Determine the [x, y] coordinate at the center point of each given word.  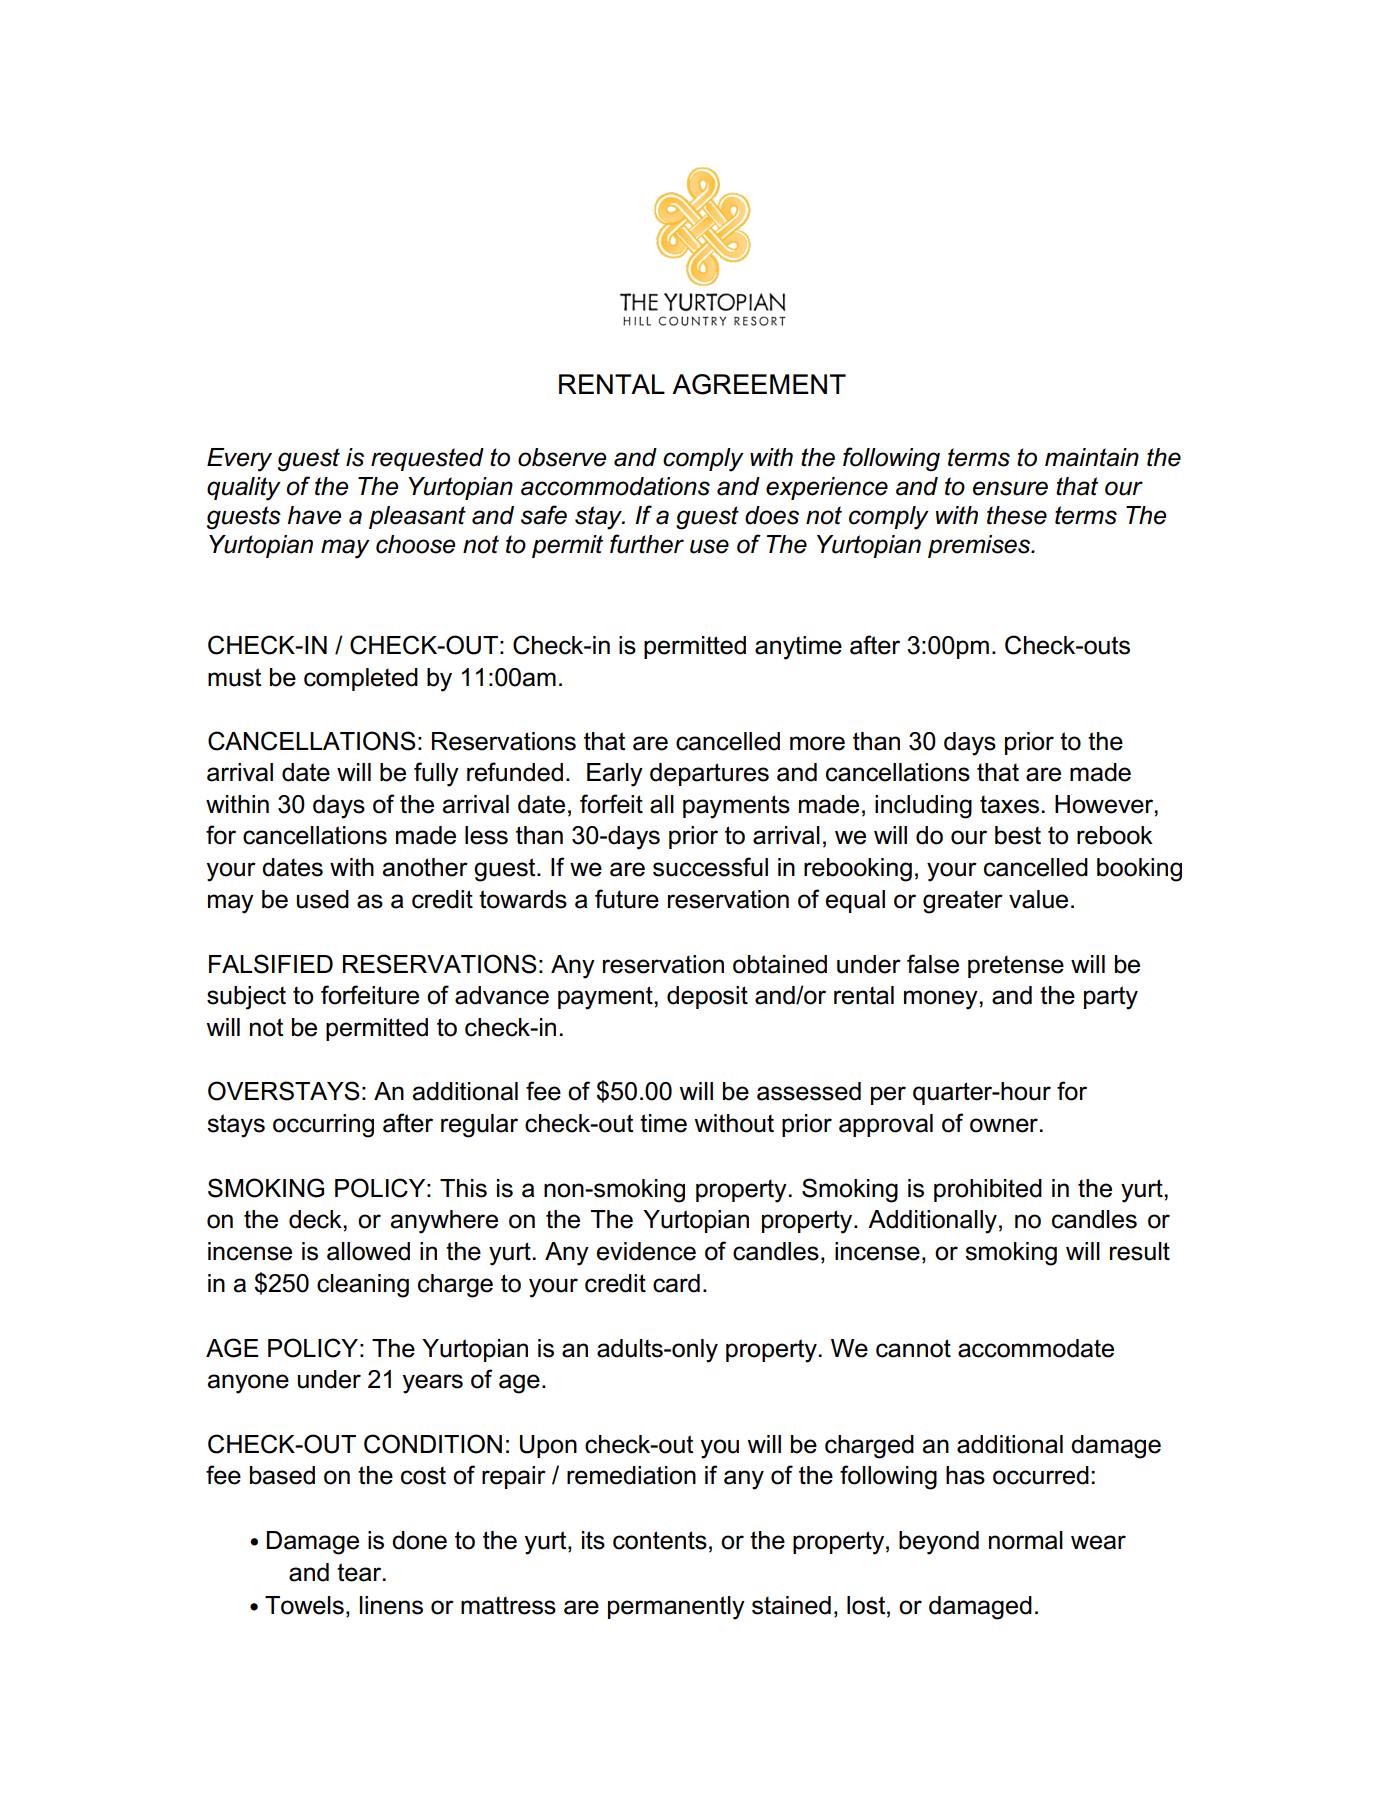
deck [316, 1219]
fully [436, 774]
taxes [1009, 804]
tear [360, 1572]
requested [427, 459]
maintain [1092, 457]
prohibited [988, 1190]
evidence [646, 1251]
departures [709, 774]
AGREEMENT [759, 384]
